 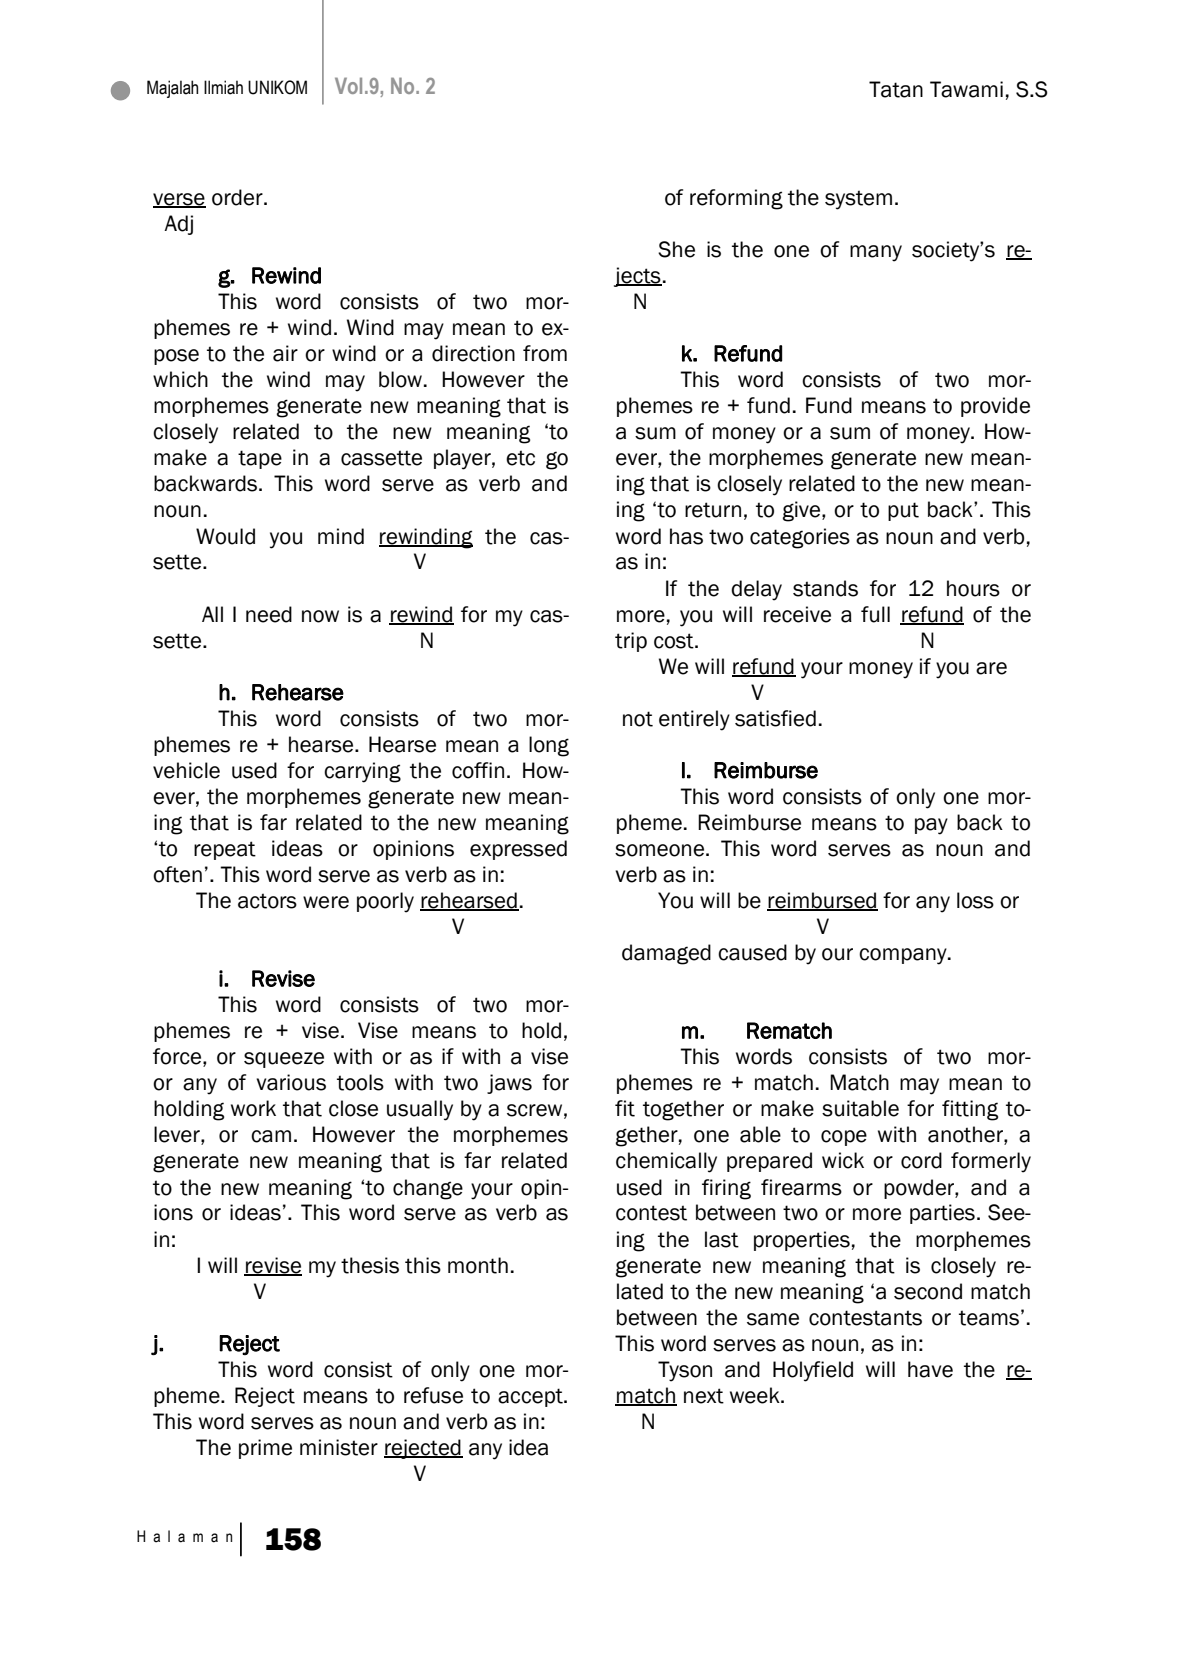 What do you see at coordinates (265, 1449) in the screenshot?
I see `prime` at bounding box center [265, 1449].
